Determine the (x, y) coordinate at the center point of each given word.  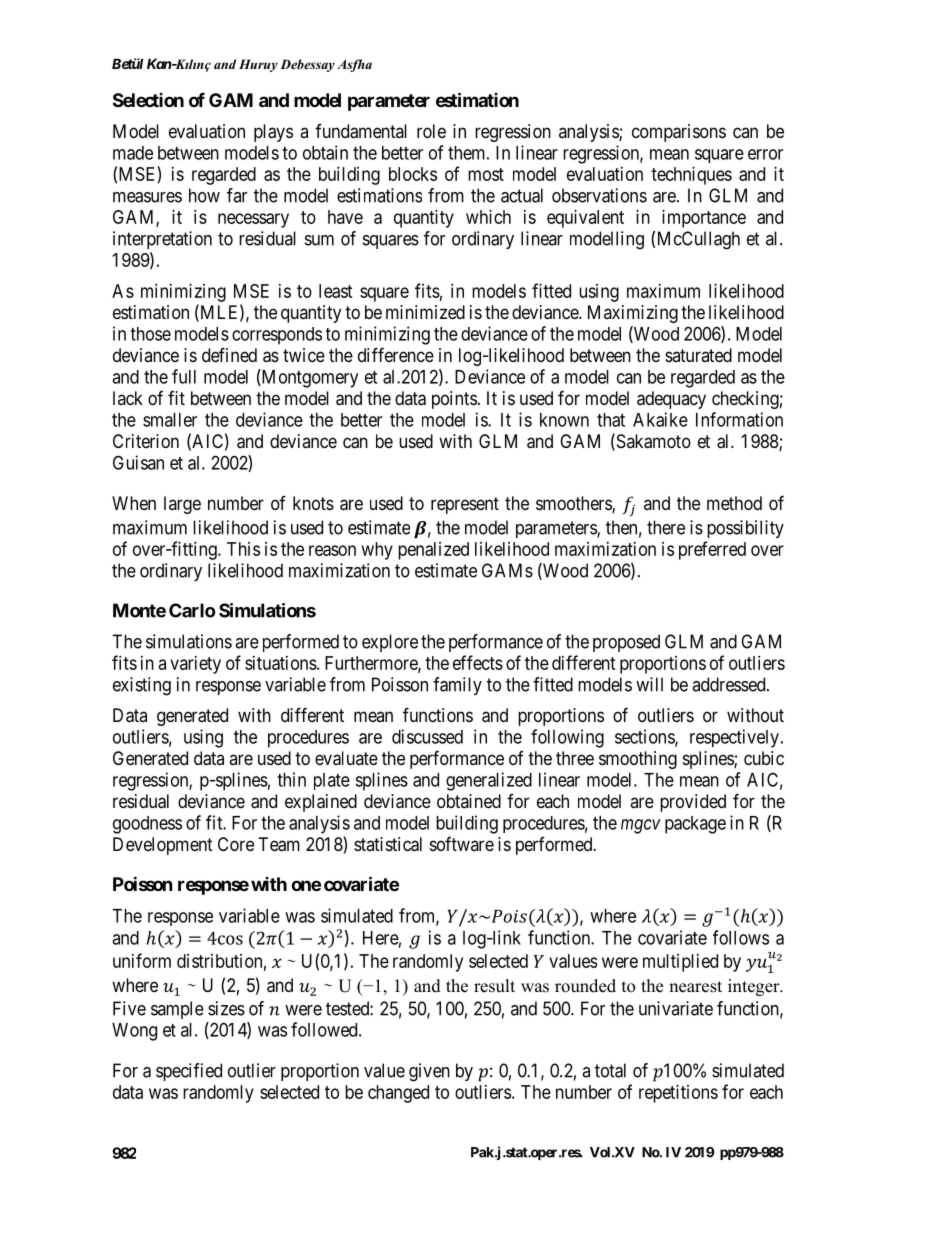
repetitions (678, 1094)
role (431, 131)
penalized (433, 551)
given (429, 1072)
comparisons (679, 133)
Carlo (192, 610)
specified (189, 1072)
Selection (148, 100)
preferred (712, 550)
